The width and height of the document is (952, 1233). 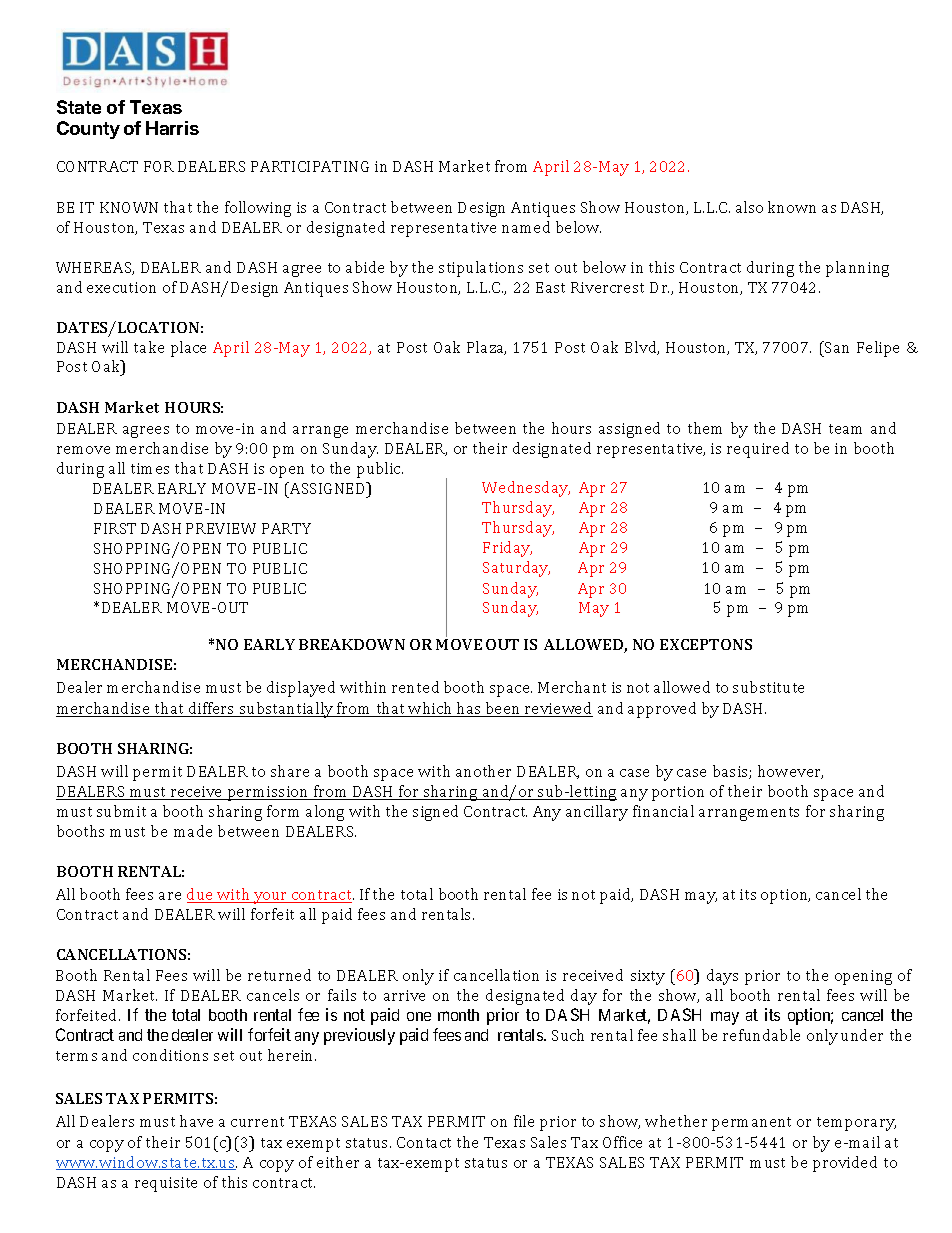 What do you see at coordinates (749, 207) in the document?
I see `also` at bounding box center [749, 207].
